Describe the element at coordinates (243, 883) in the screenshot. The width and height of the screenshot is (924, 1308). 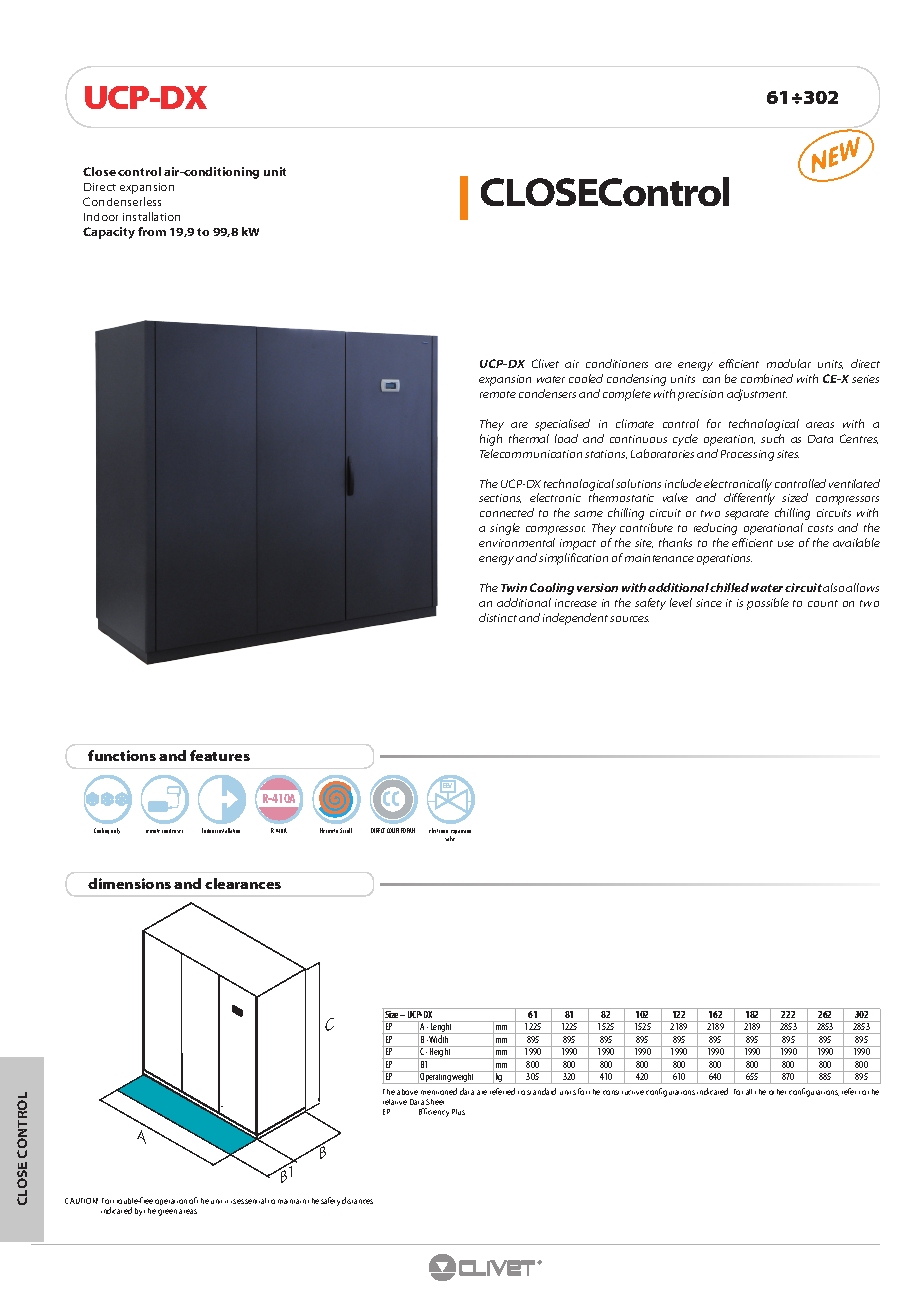
I see `clearances` at that location.
